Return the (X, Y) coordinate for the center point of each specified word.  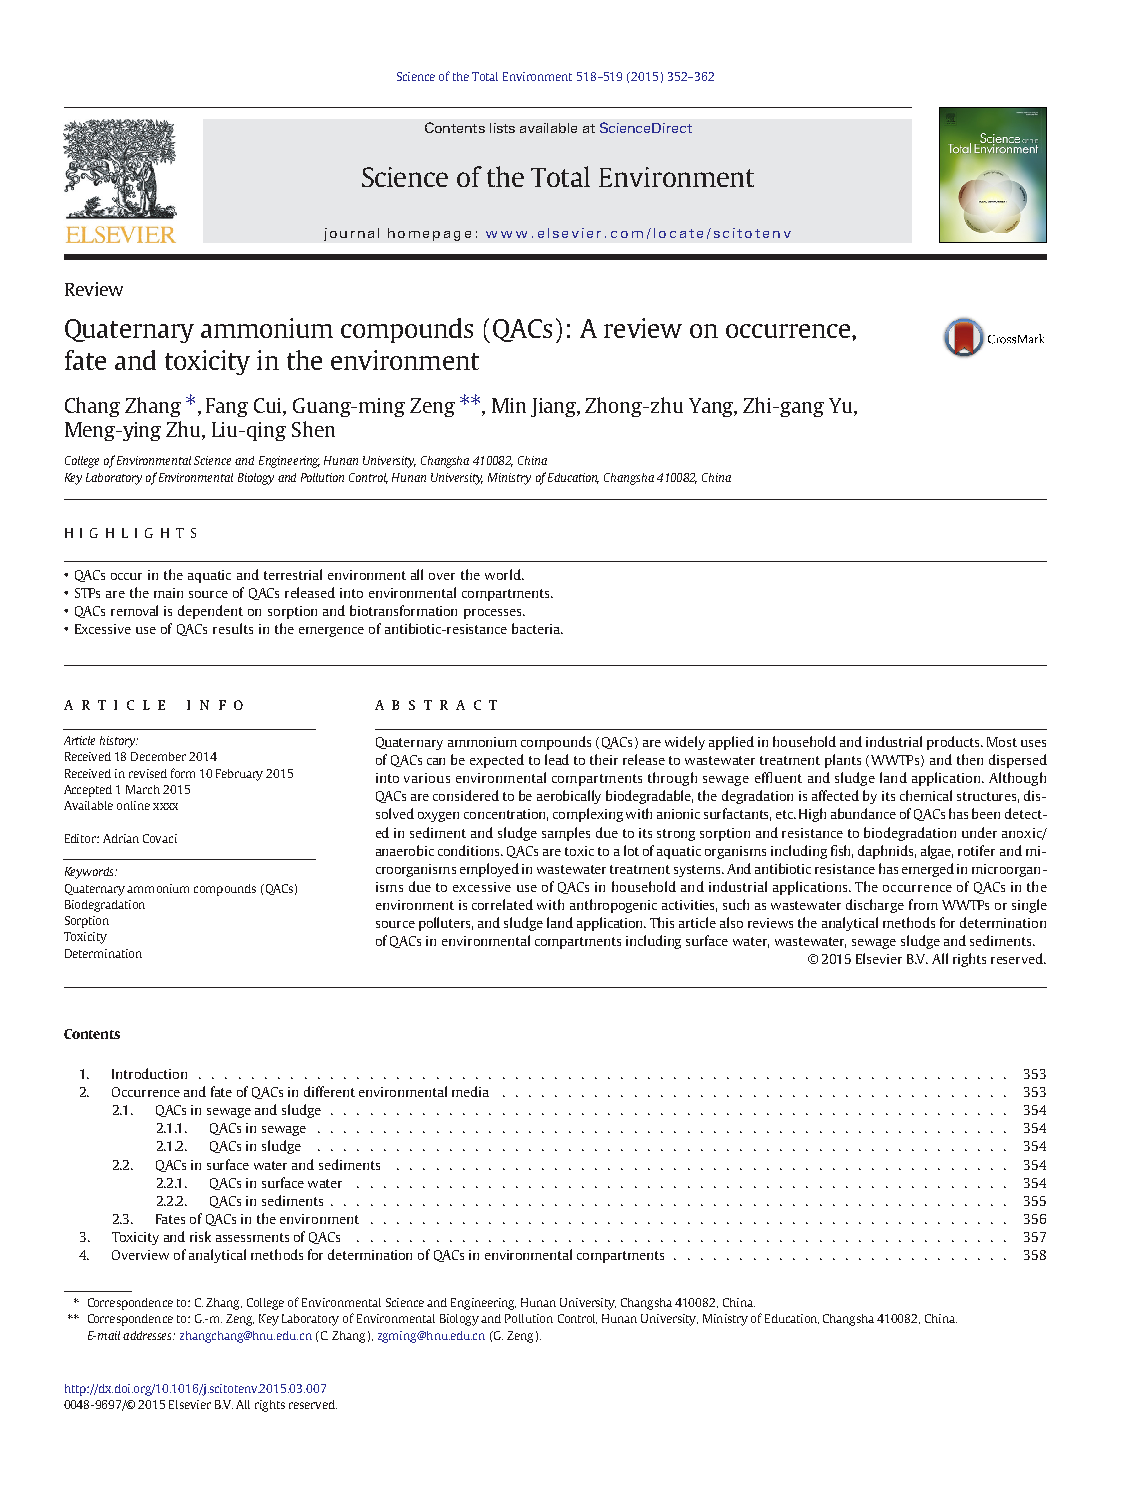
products (954, 743)
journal (351, 234)
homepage (429, 234)
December (158, 756)
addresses (149, 1335)
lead (557, 759)
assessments (252, 1237)
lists (502, 128)
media (470, 1091)
